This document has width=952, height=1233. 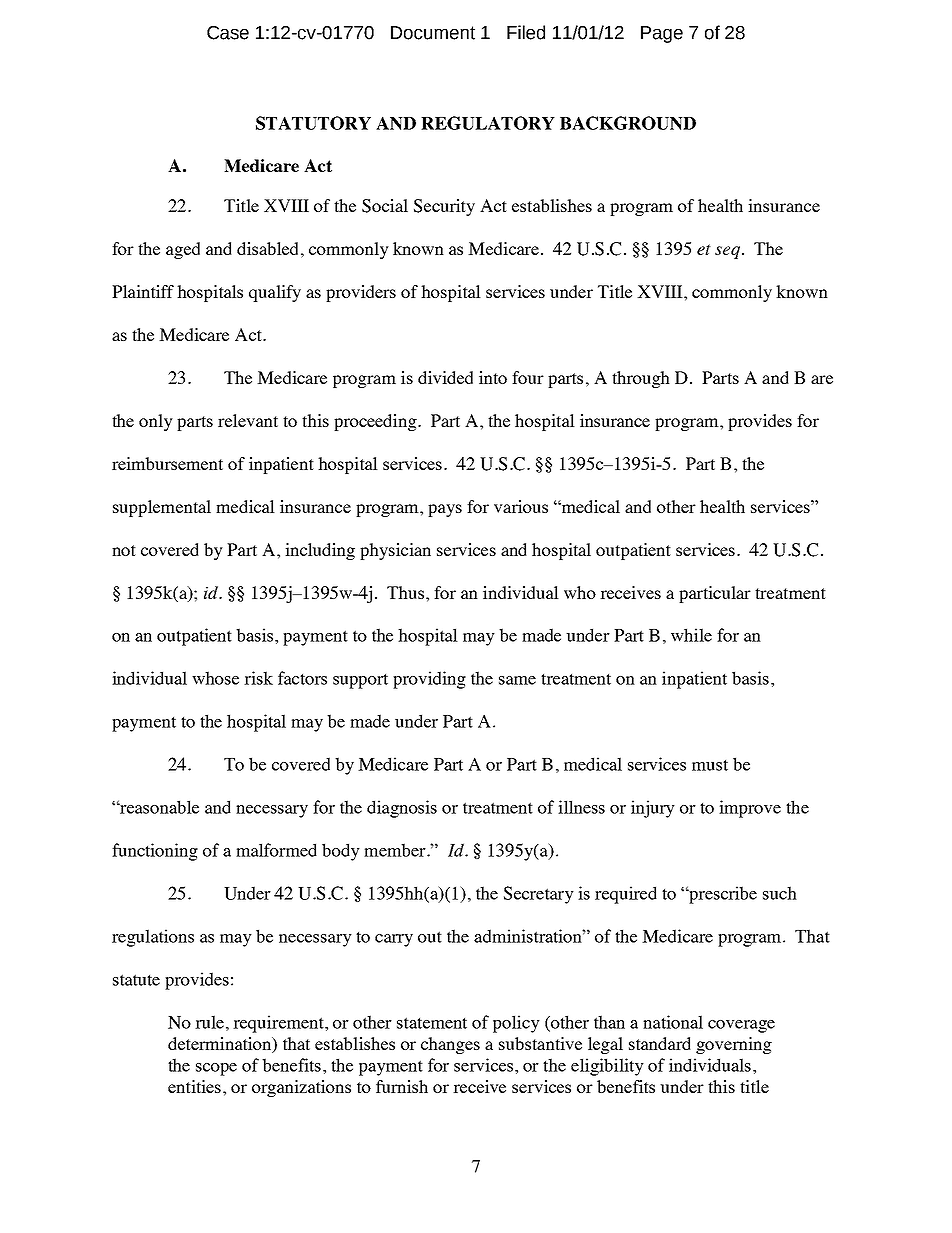 What do you see at coordinates (313, 123) in the document?
I see `STATUTORY` at bounding box center [313, 123].
